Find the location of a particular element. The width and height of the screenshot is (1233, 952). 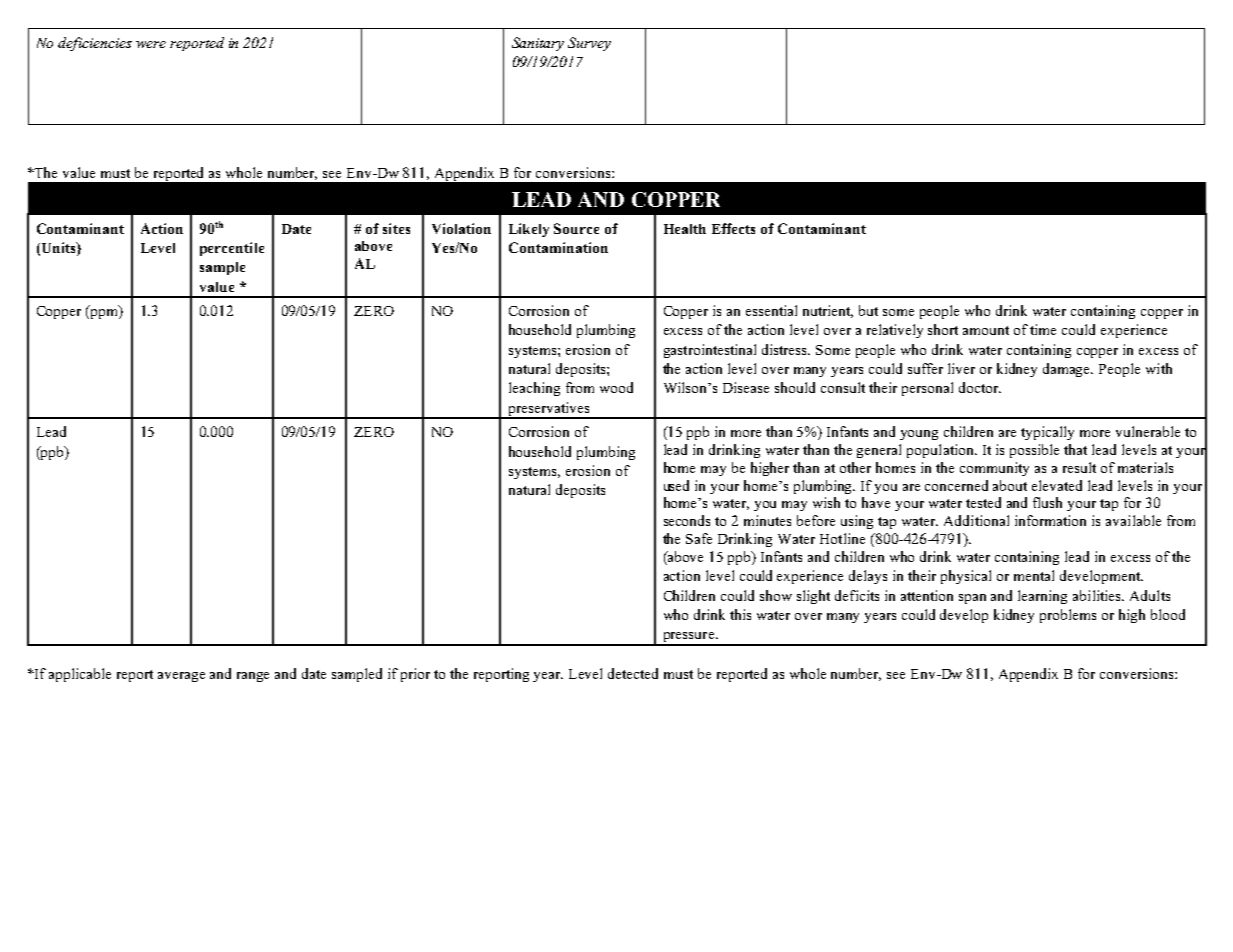

used is located at coordinates (676, 485).
